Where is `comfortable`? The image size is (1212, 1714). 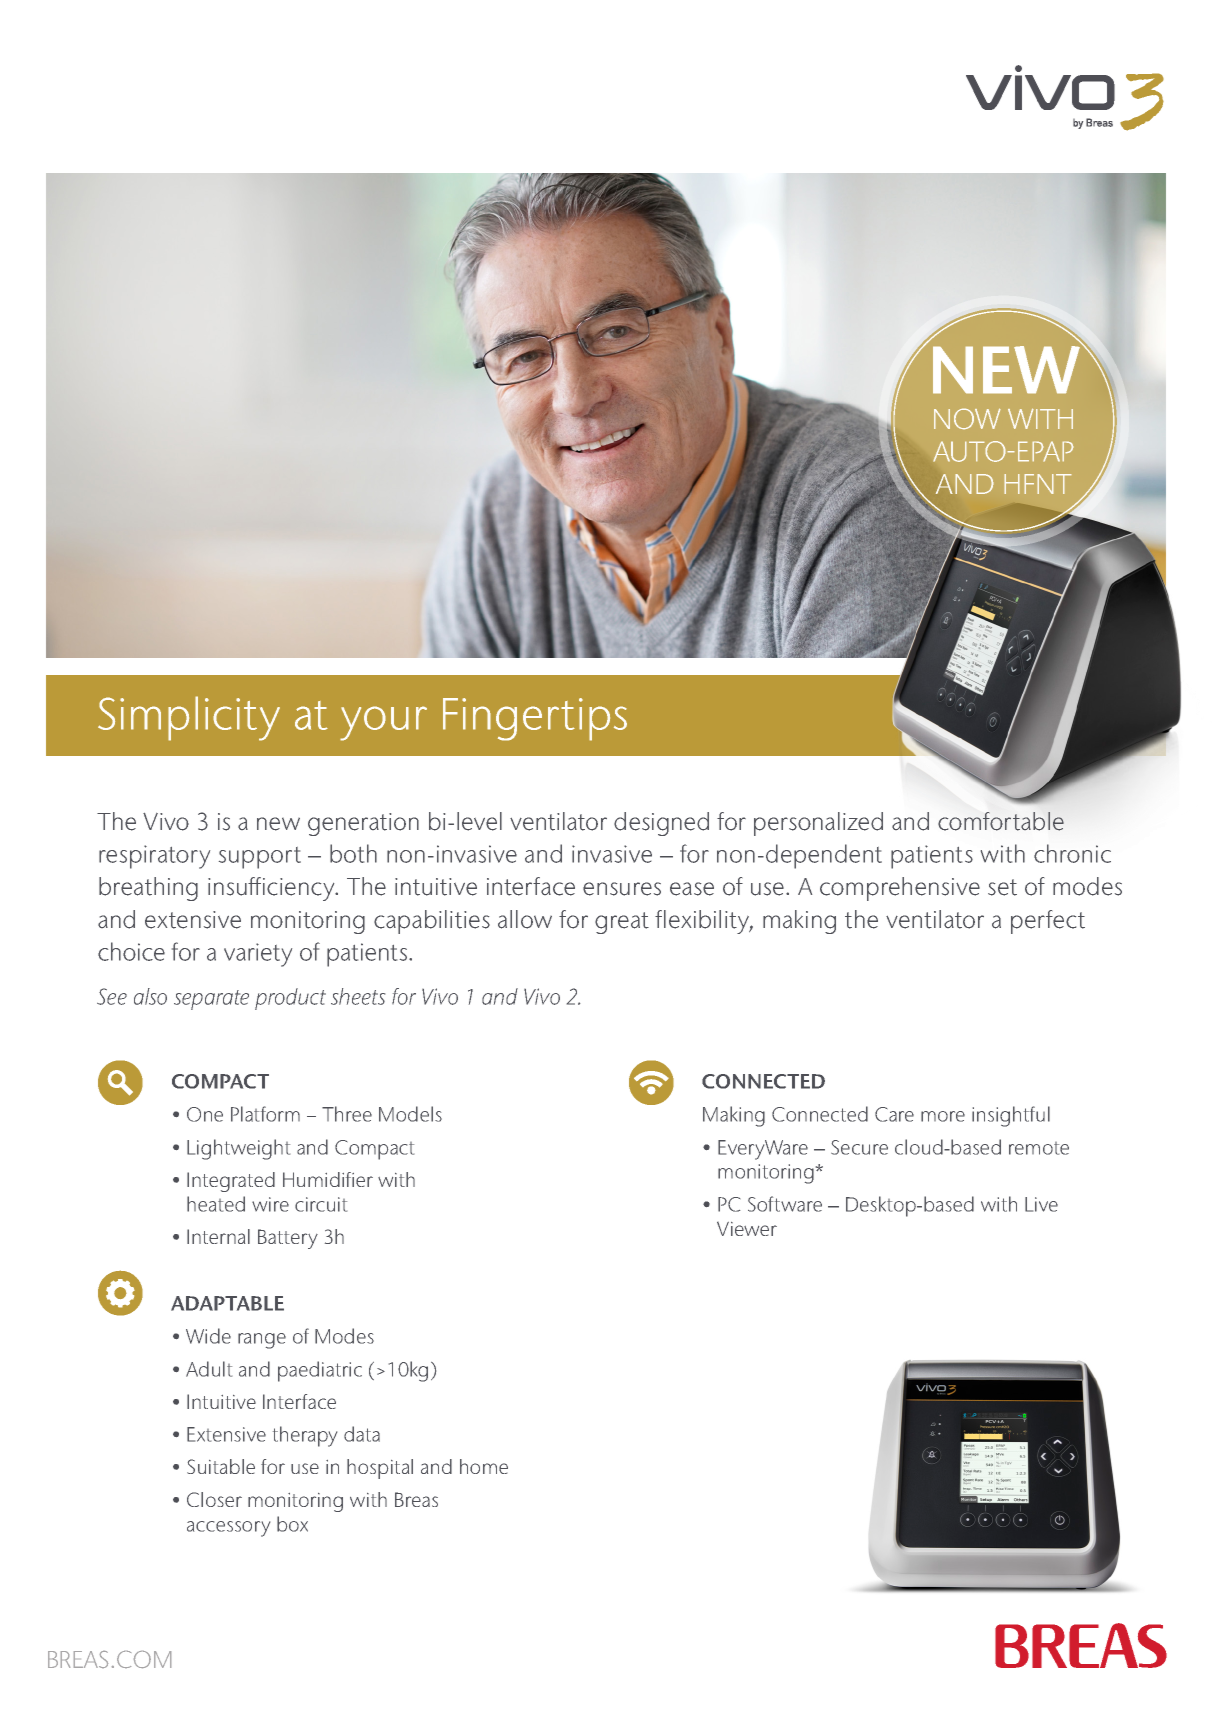 comfortable is located at coordinates (1001, 821).
